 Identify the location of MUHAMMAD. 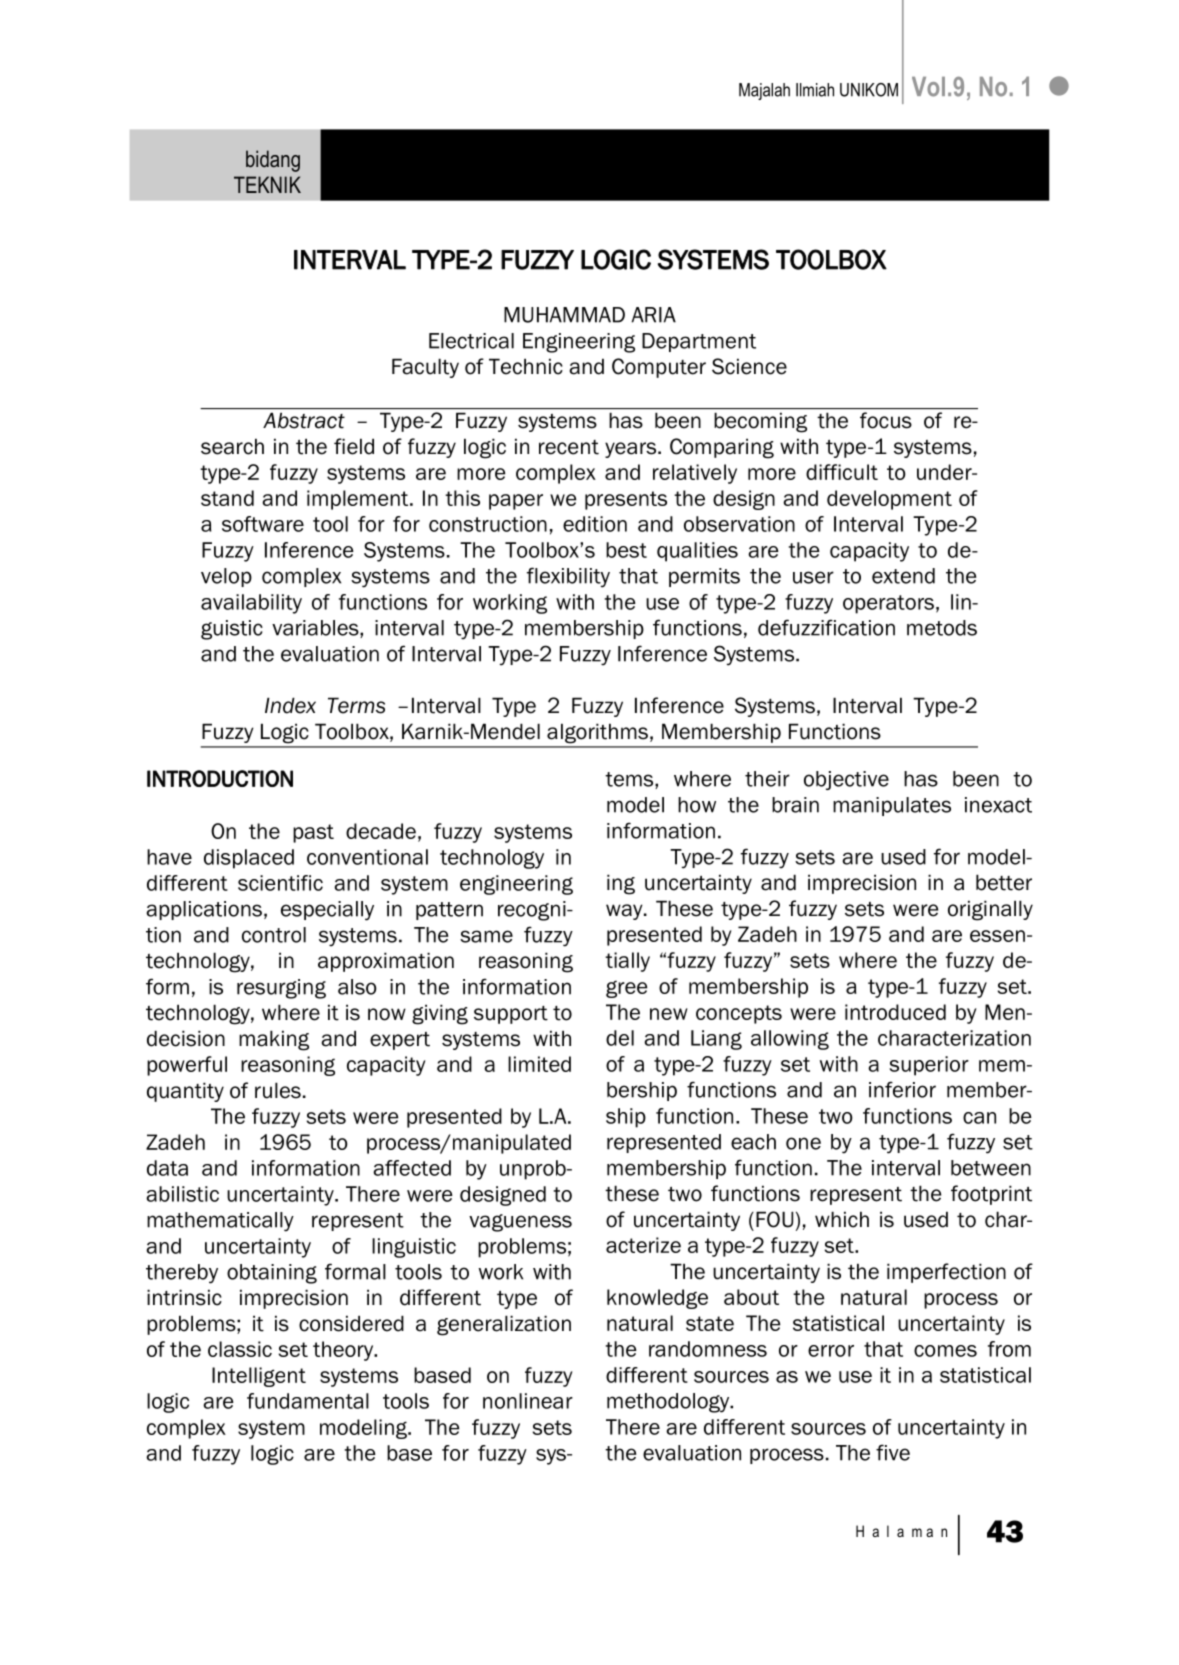
(564, 315).
